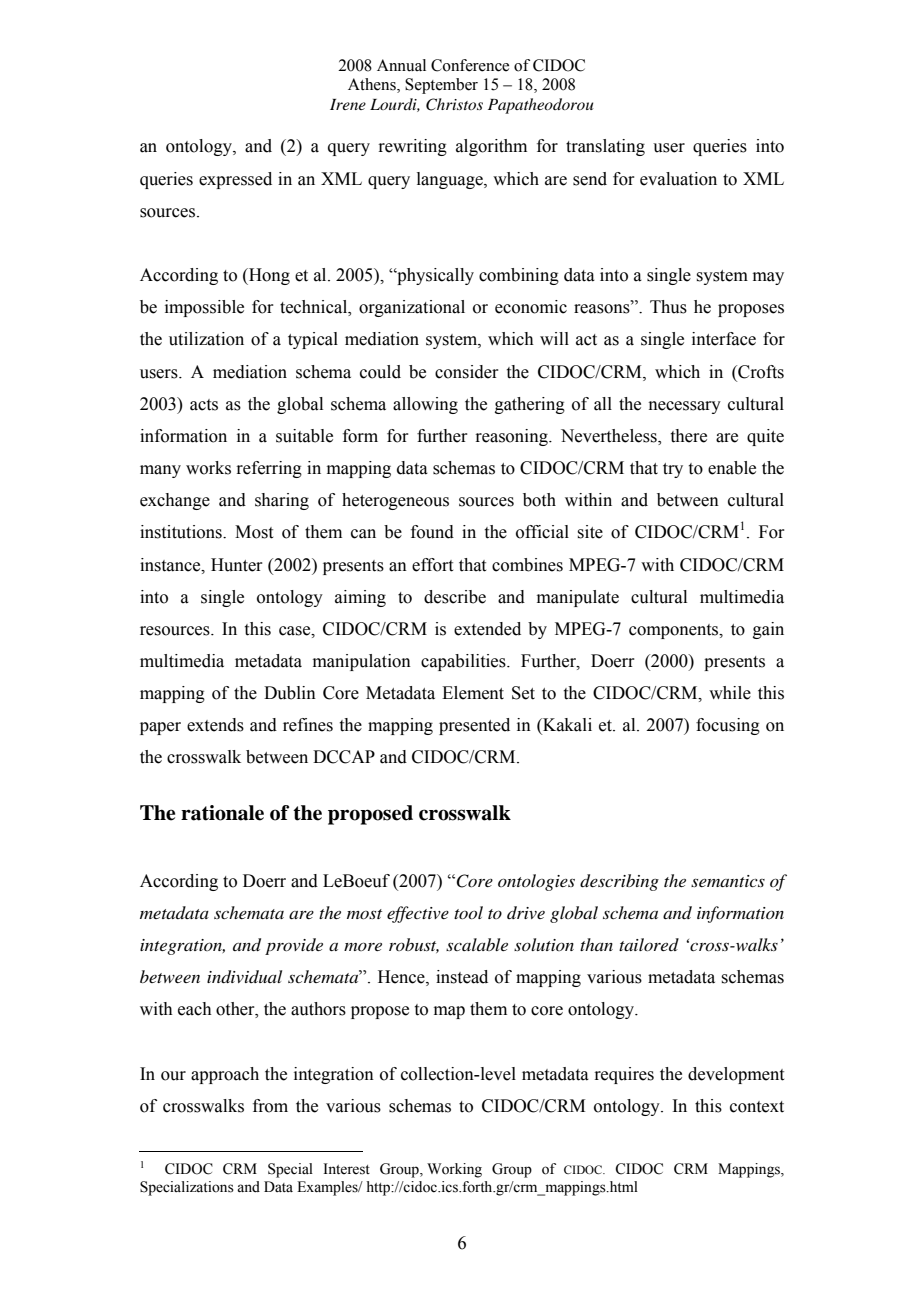  What do you see at coordinates (270, 1106) in the document?
I see `from` at bounding box center [270, 1106].
